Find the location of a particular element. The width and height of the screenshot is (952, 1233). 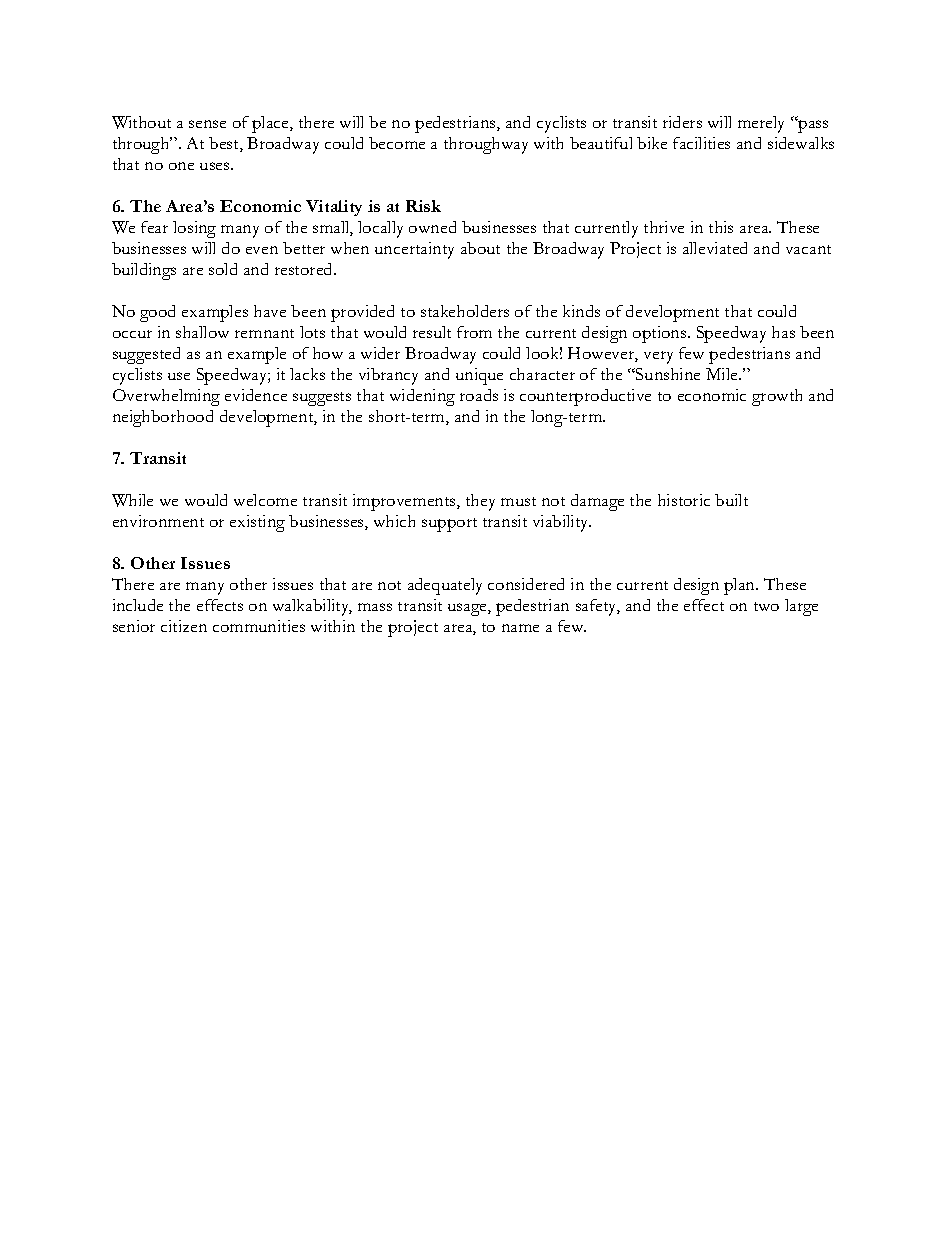

facilities is located at coordinates (701, 143).
